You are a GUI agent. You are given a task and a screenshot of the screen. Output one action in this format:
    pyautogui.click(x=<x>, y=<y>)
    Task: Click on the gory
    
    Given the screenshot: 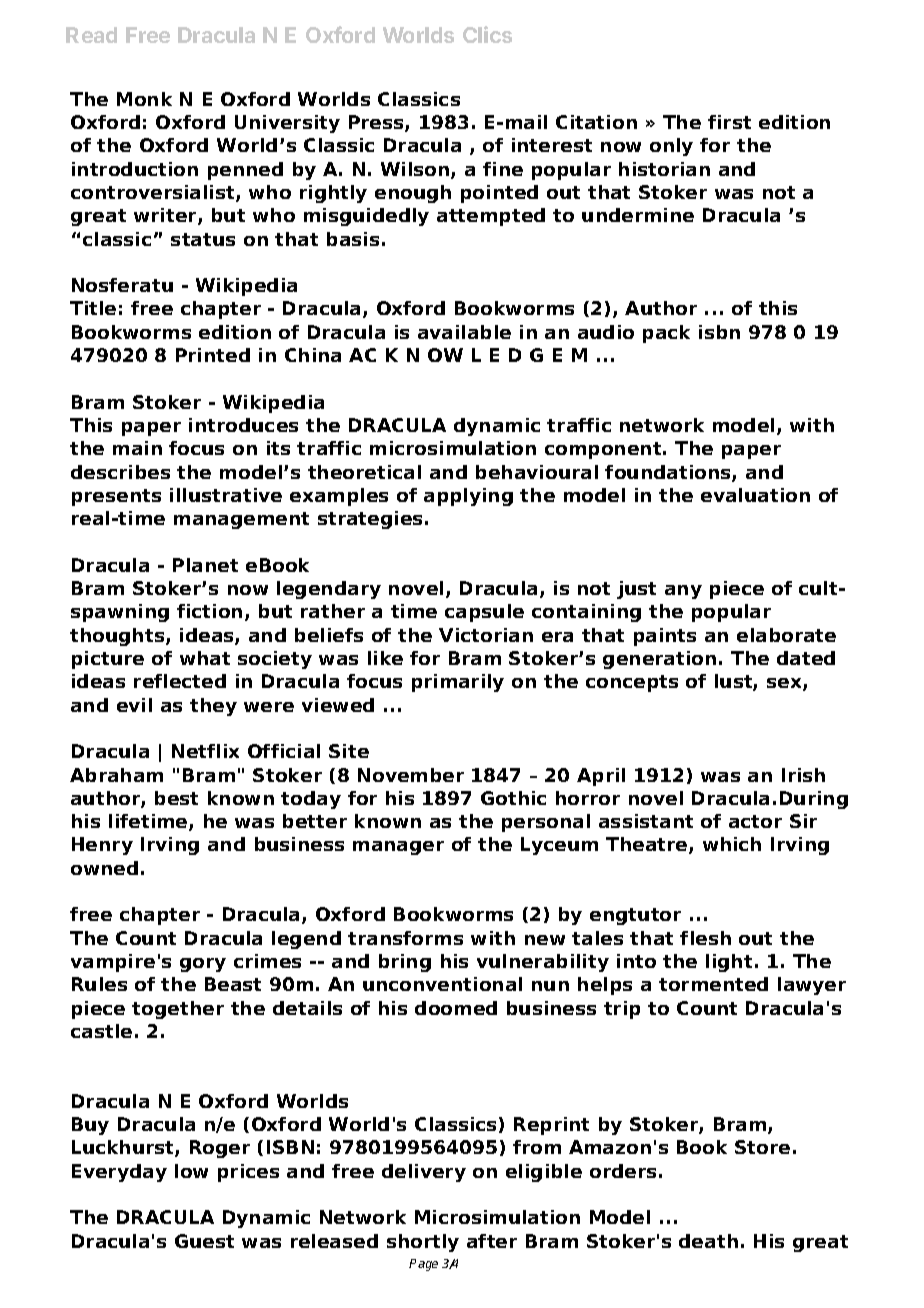 What is the action you would take?
    pyautogui.click(x=203, y=965)
